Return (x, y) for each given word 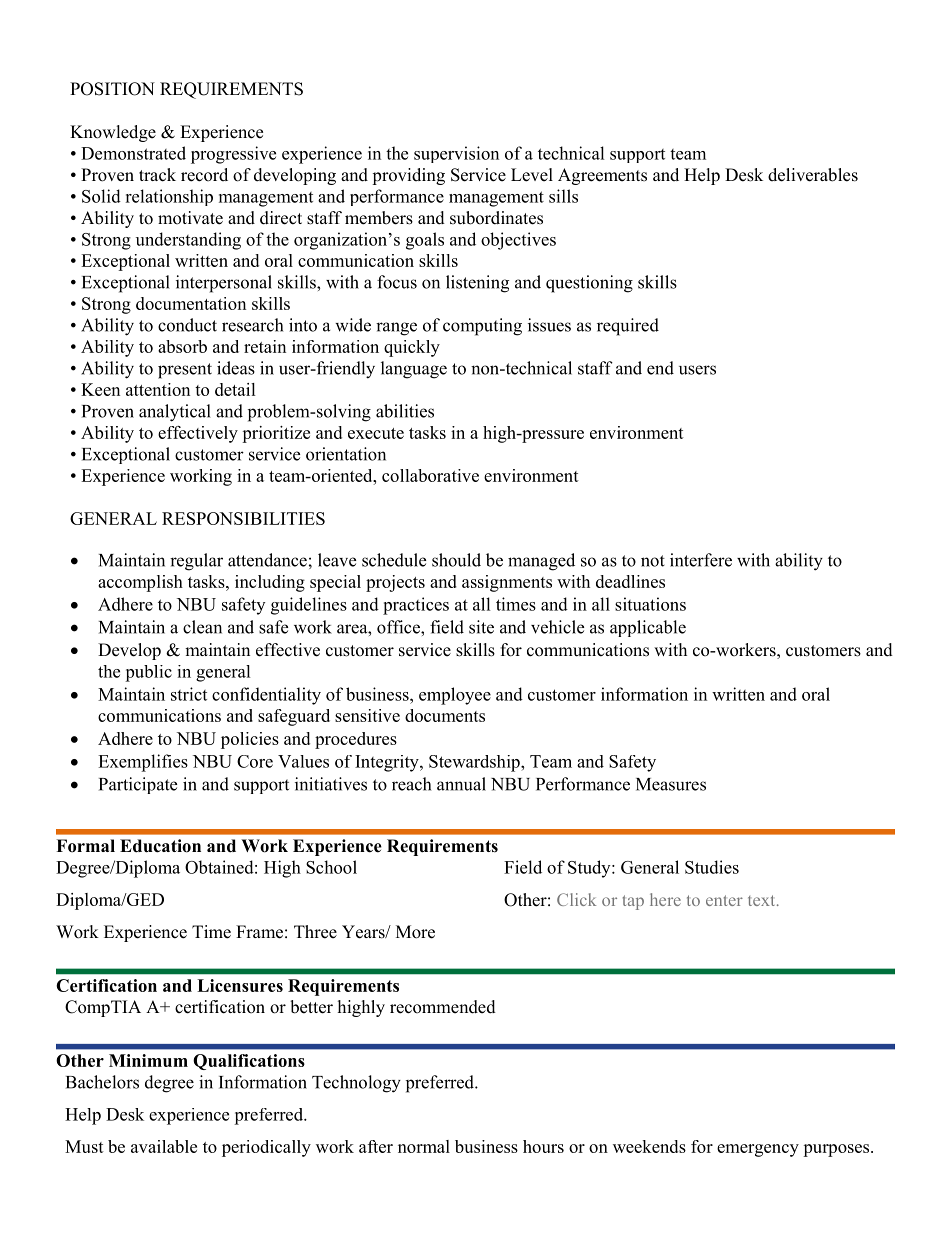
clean (202, 627)
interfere (701, 560)
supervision (456, 154)
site (481, 627)
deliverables (813, 175)
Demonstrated (133, 153)
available (164, 1146)
